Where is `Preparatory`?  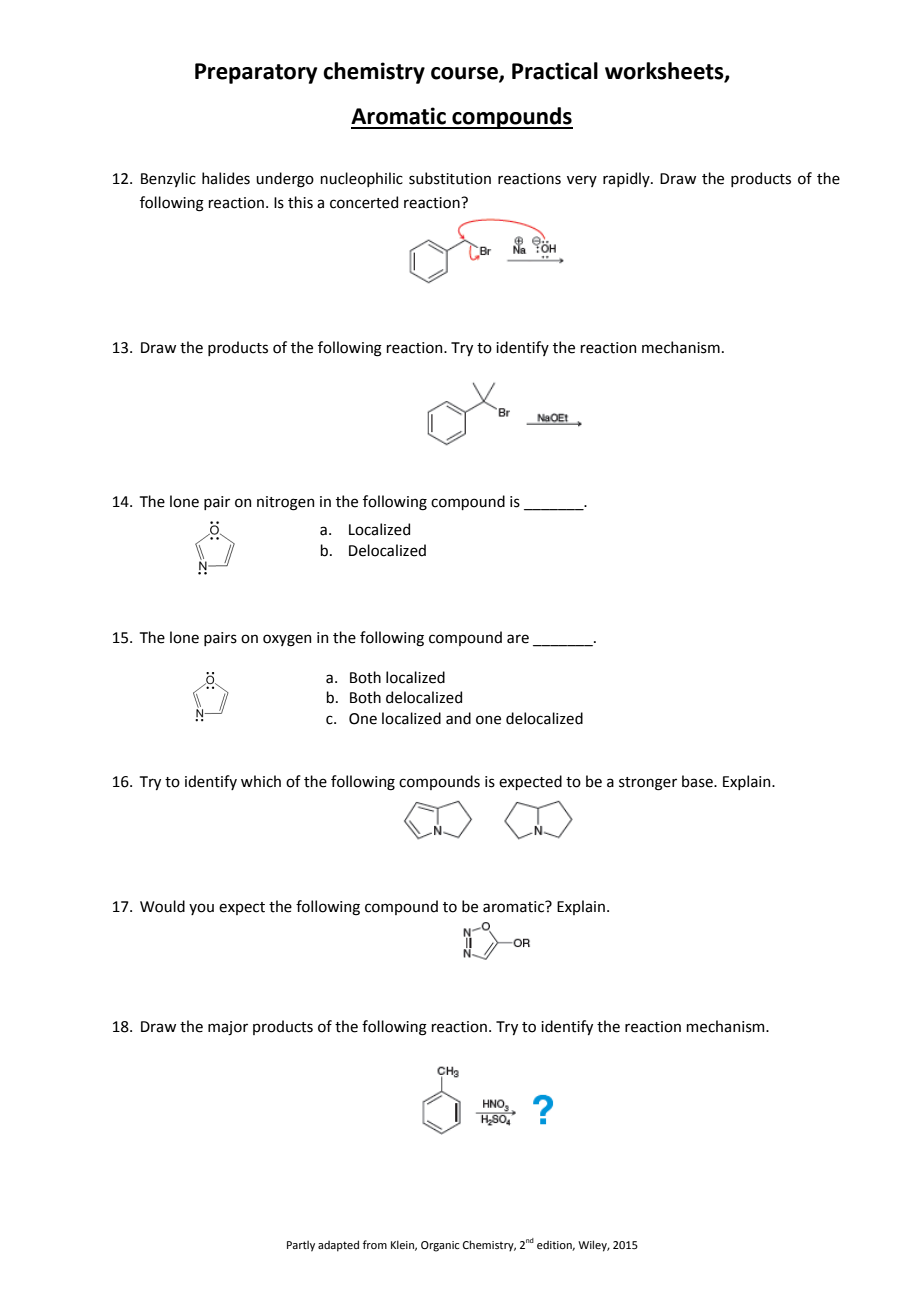 Preparatory is located at coordinates (256, 73).
